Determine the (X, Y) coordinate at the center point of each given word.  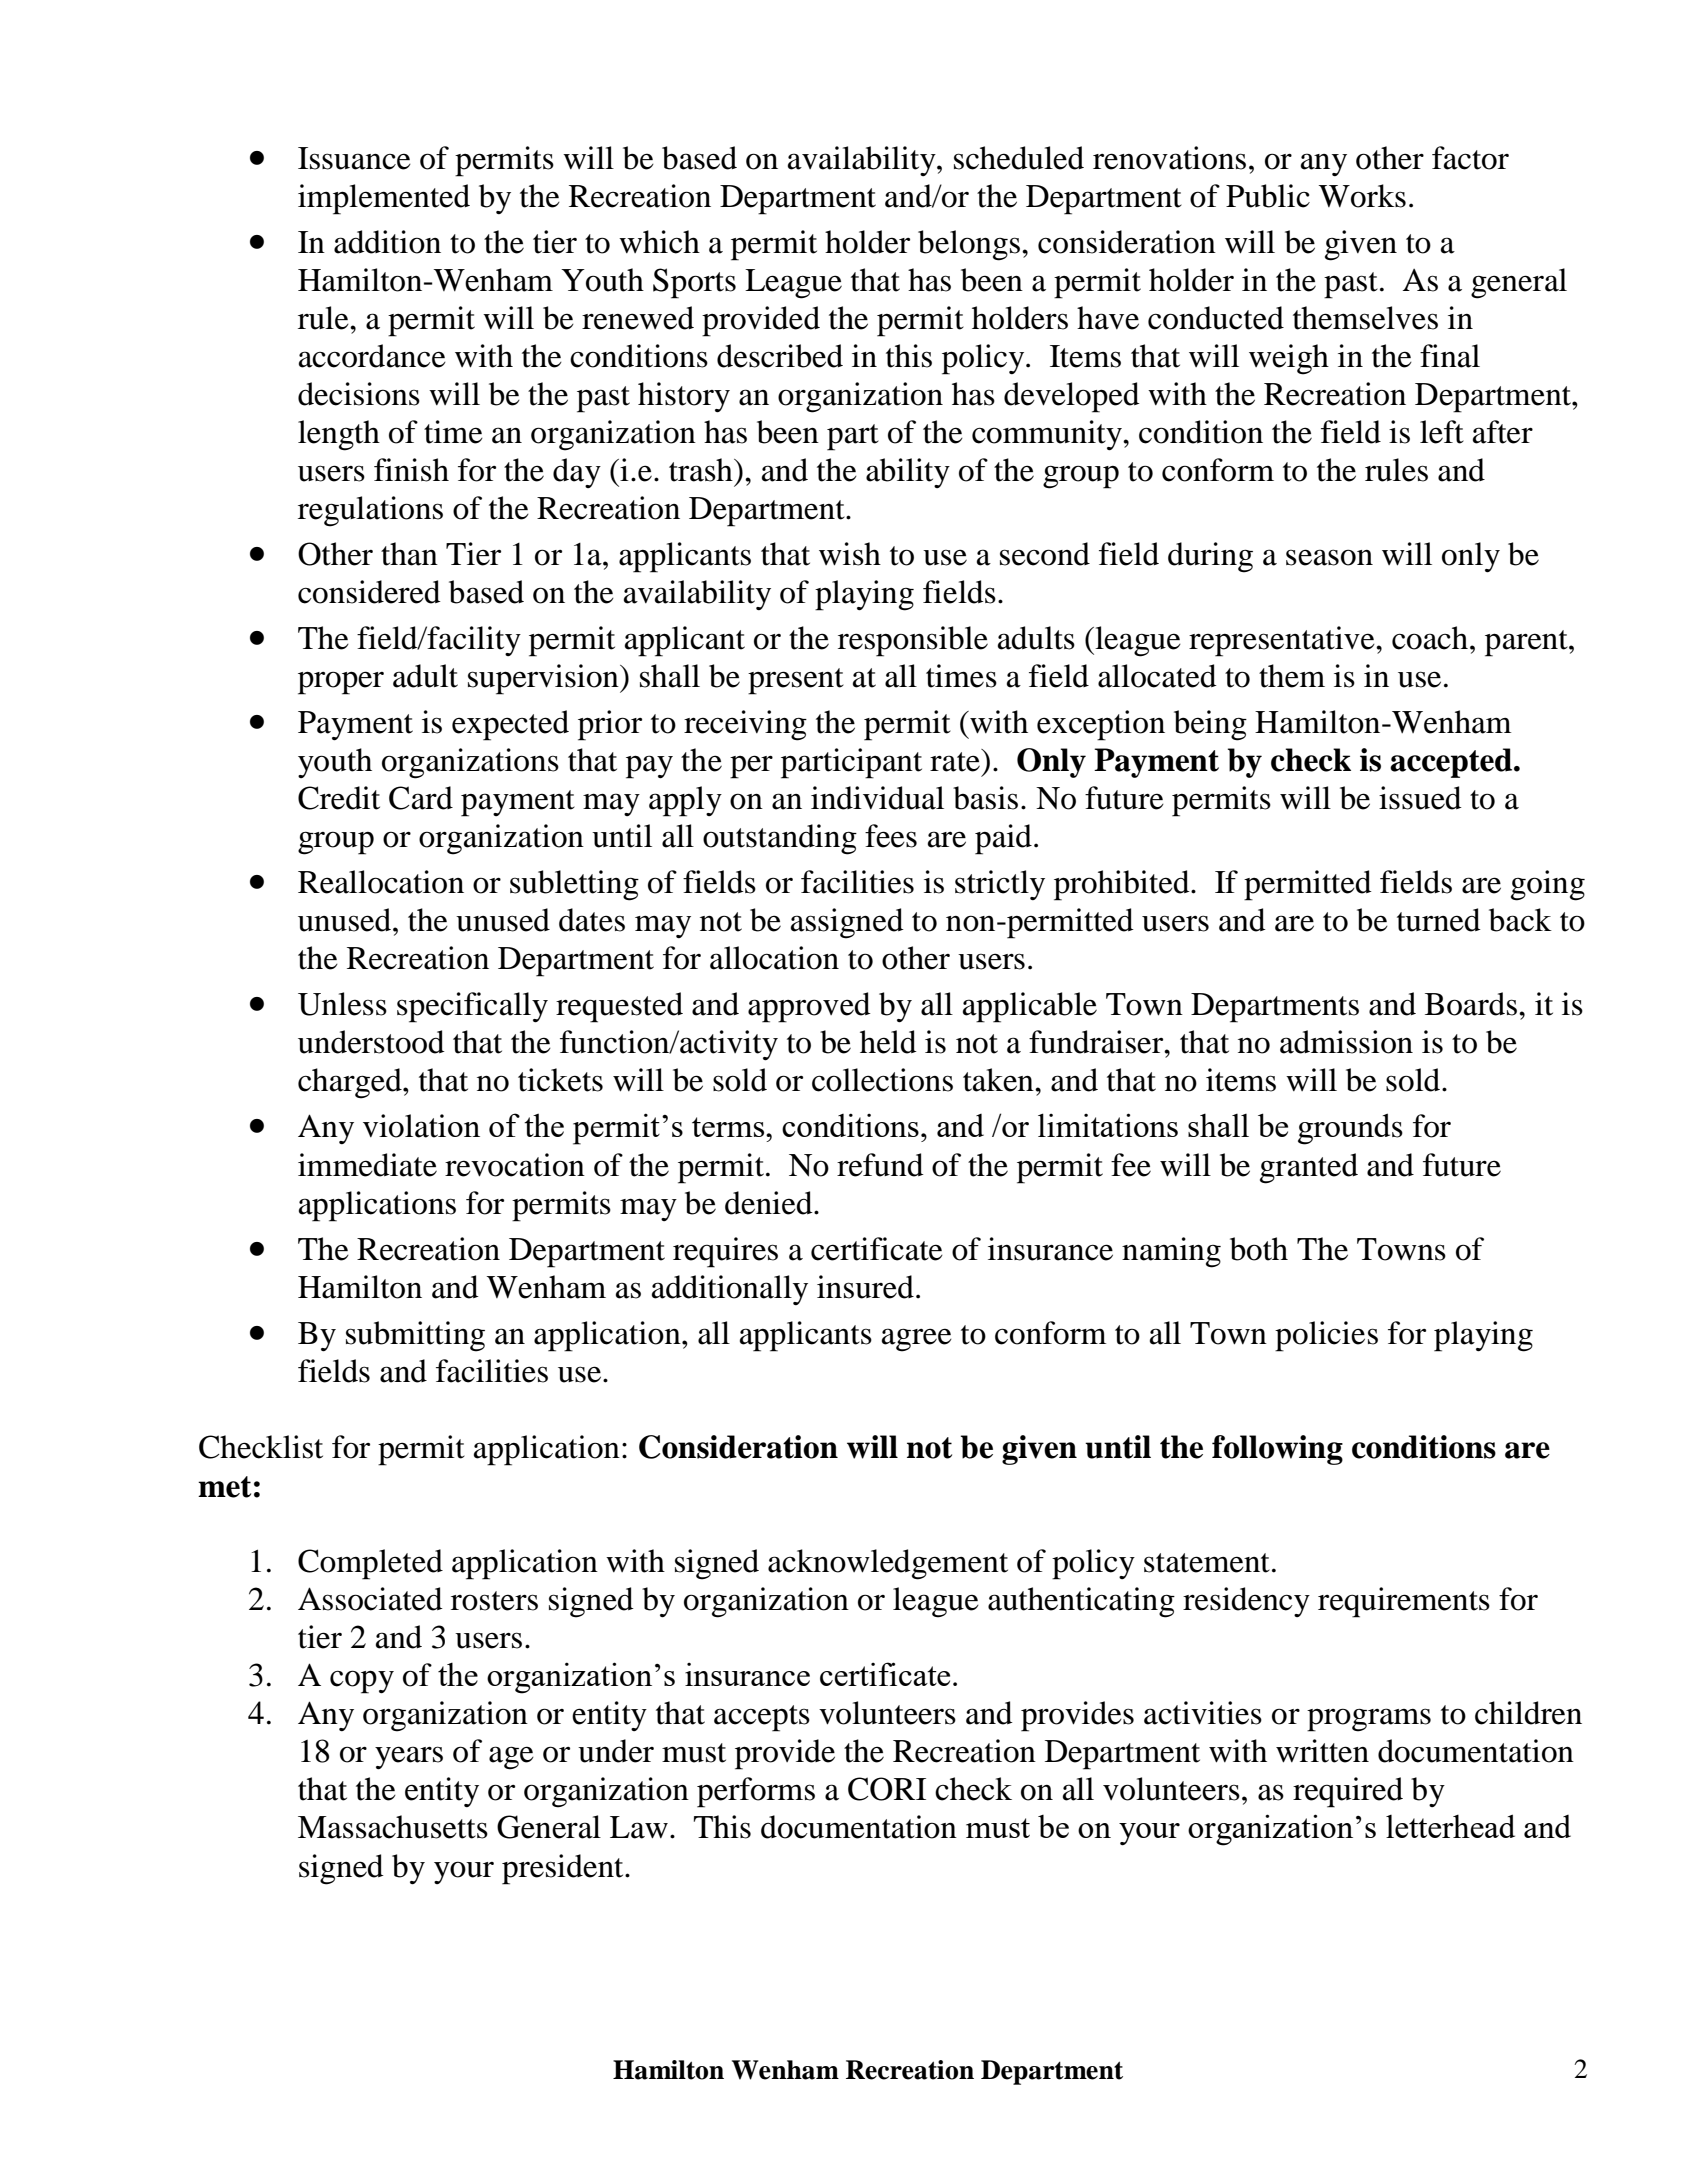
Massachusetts (393, 1827)
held (888, 1042)
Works (1362, 196)
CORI (887, 1789)
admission (1346, 1042)
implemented (384, 199)
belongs (969, 245)
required (1348, 1792)
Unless (342, 1004)
